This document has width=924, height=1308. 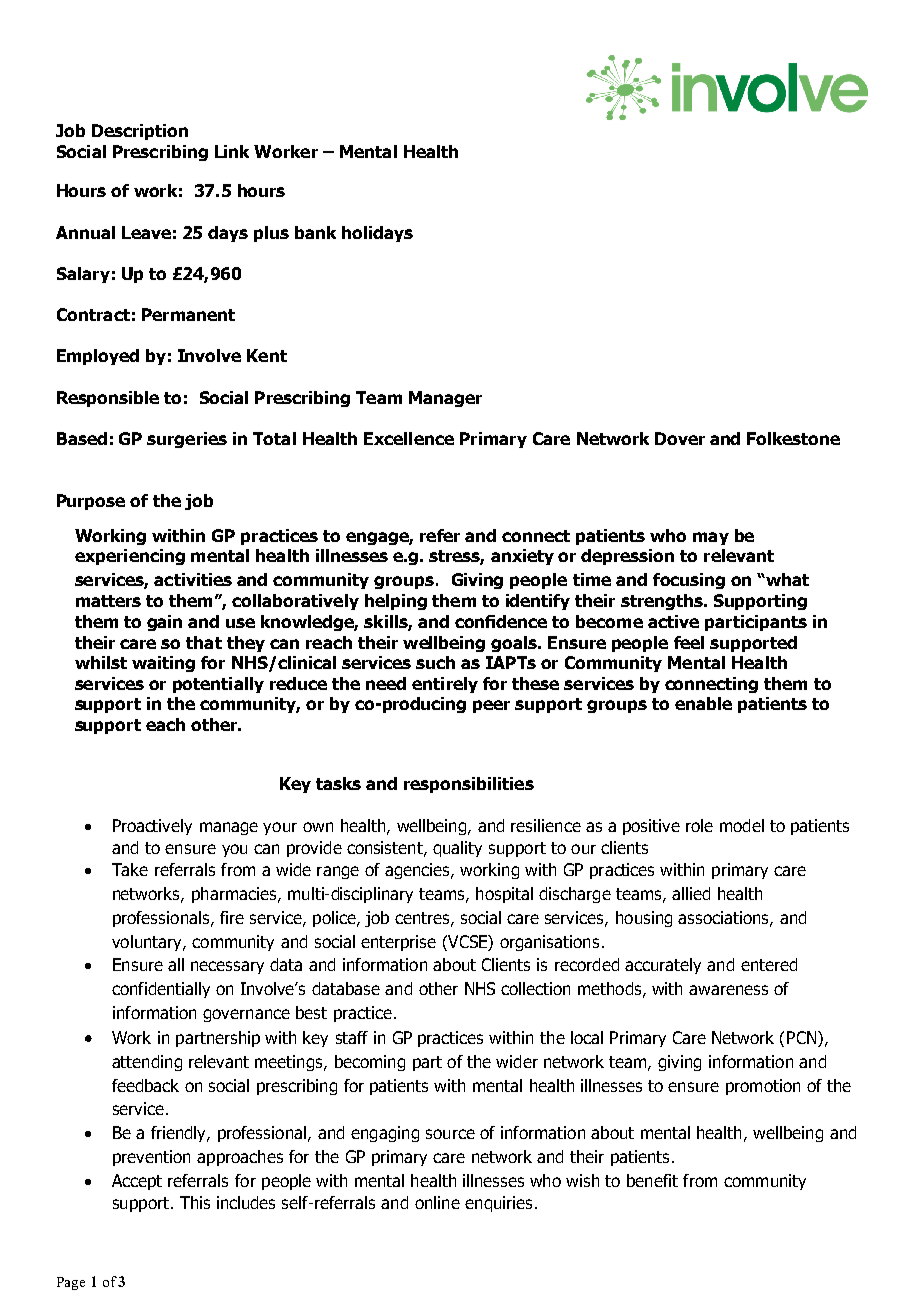 I want to click on This, so click(x=195, y=1202).
